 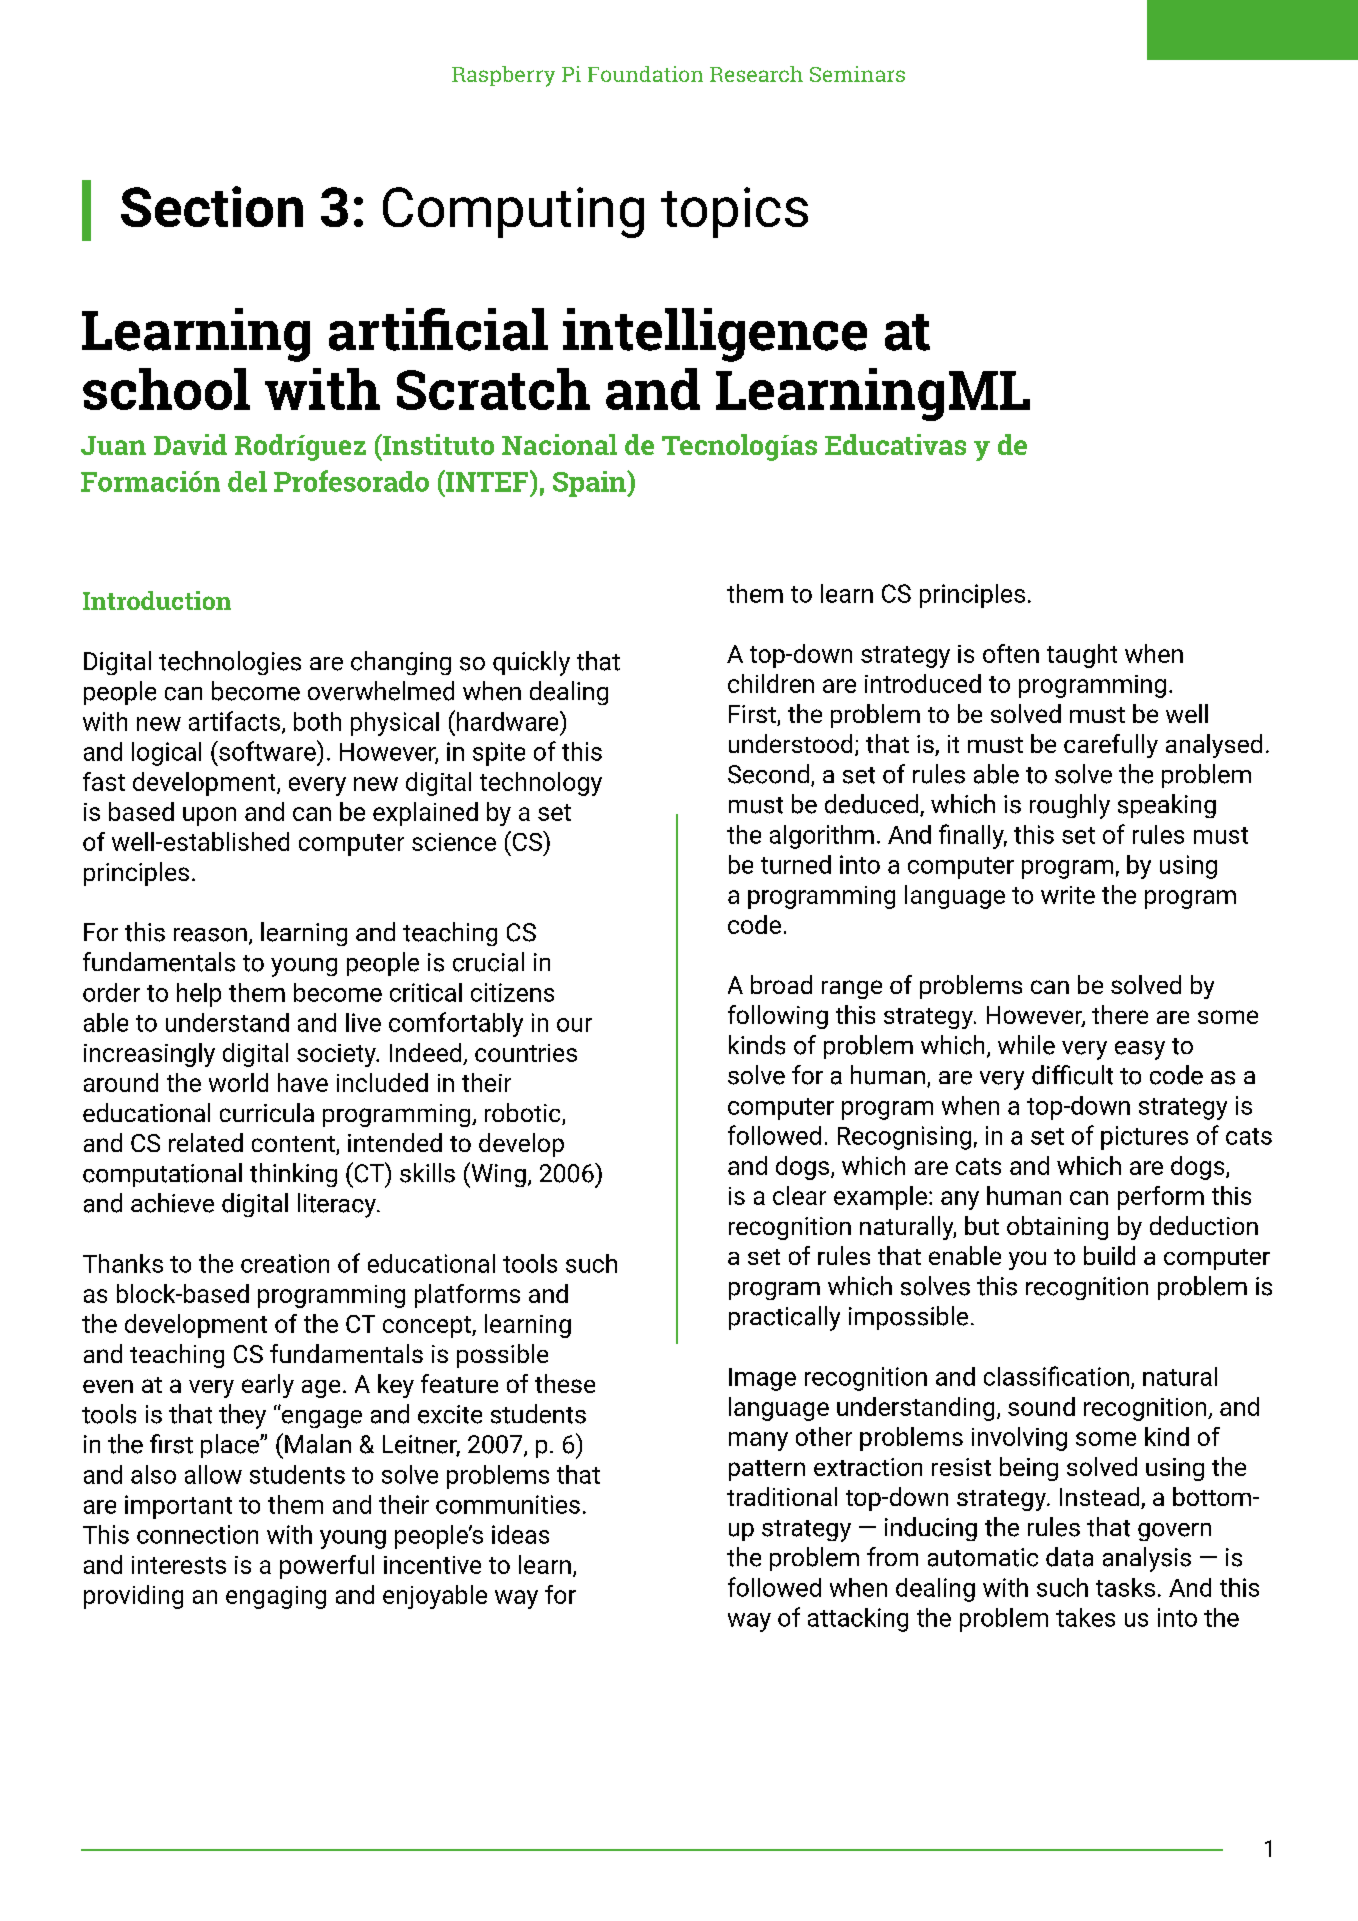 I want to click on help, so click(x=199, y=995).
